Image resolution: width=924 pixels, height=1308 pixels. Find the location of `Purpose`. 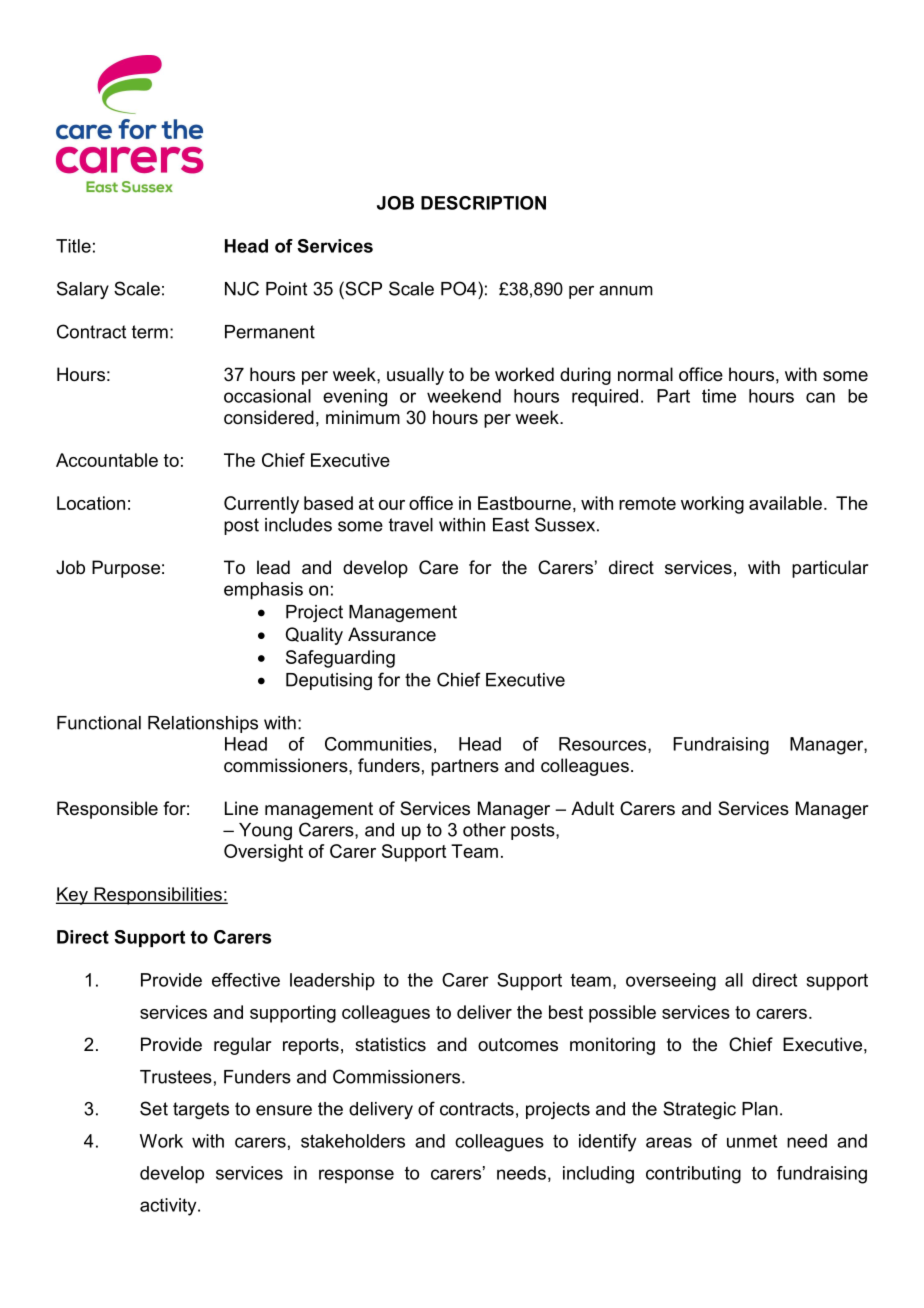

Purpose is located at coordinates (126, 569).
